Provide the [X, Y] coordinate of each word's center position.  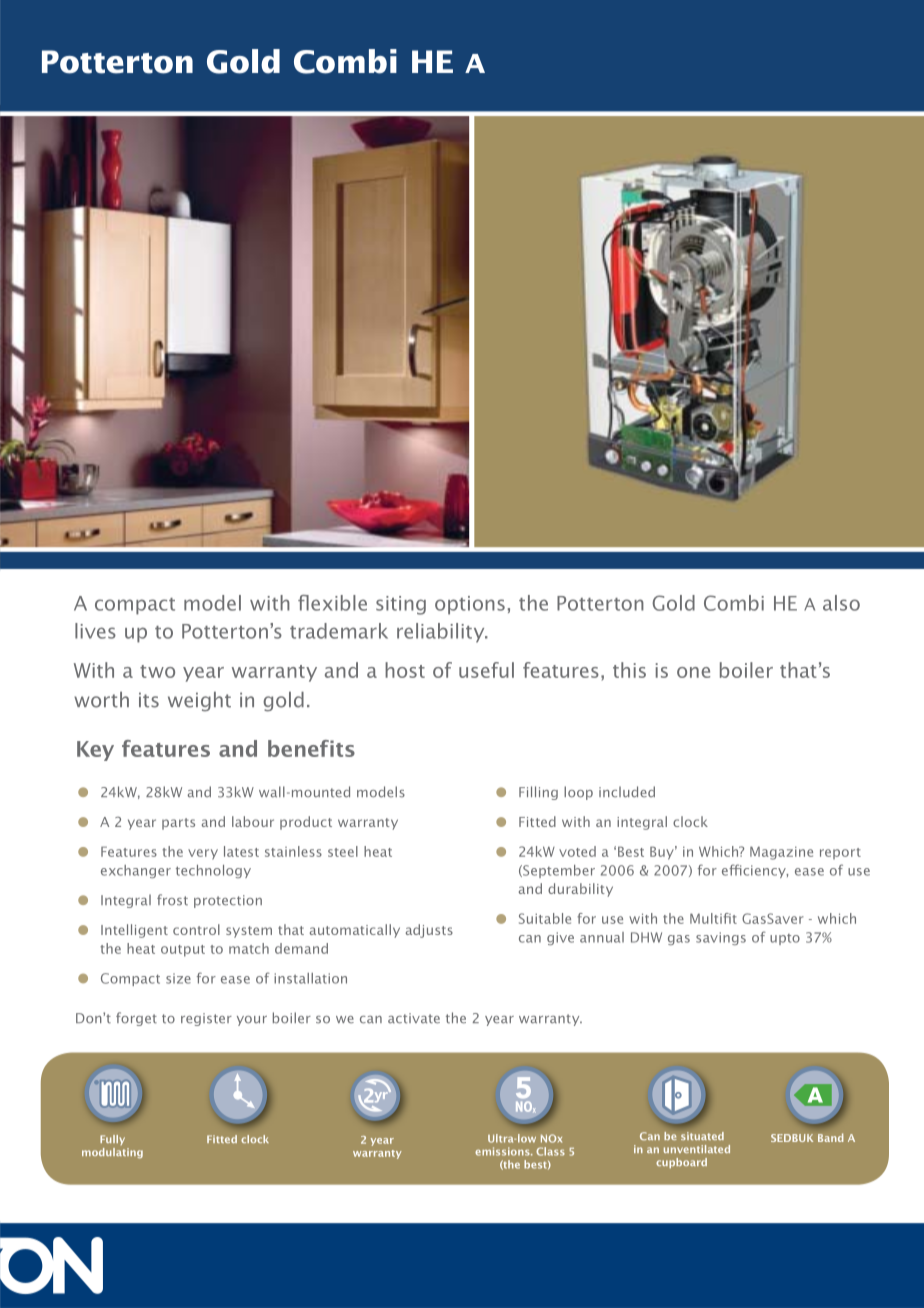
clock [690, 821]
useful [486, 670]
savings [721, 938]
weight [199, 702]
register [206, 1019]
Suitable [545, 918]
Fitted [537, 821]
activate [414, 1018]
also [841, 603]
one [693, 672]
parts [178, 824]
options [470, 605]
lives [95, 631]
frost [172, 900]
